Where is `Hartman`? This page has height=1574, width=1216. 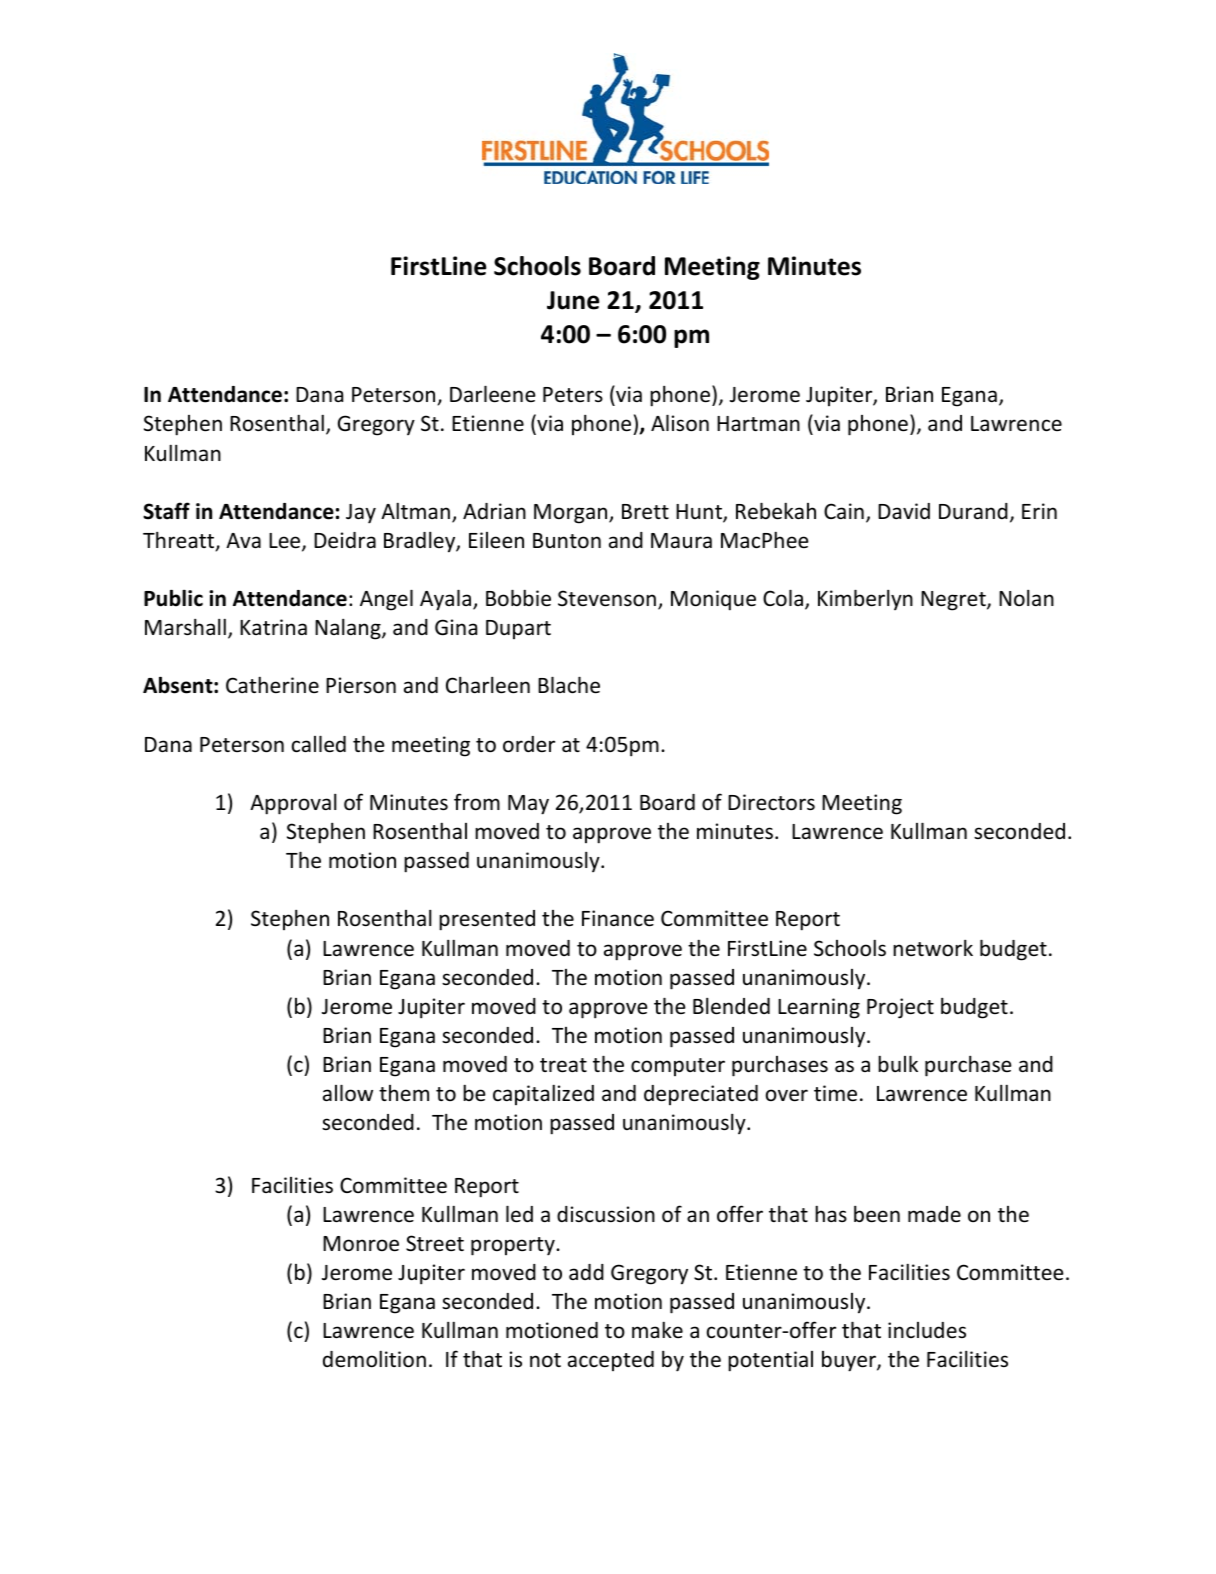 Hartman is located at coordinates (758, 423).
